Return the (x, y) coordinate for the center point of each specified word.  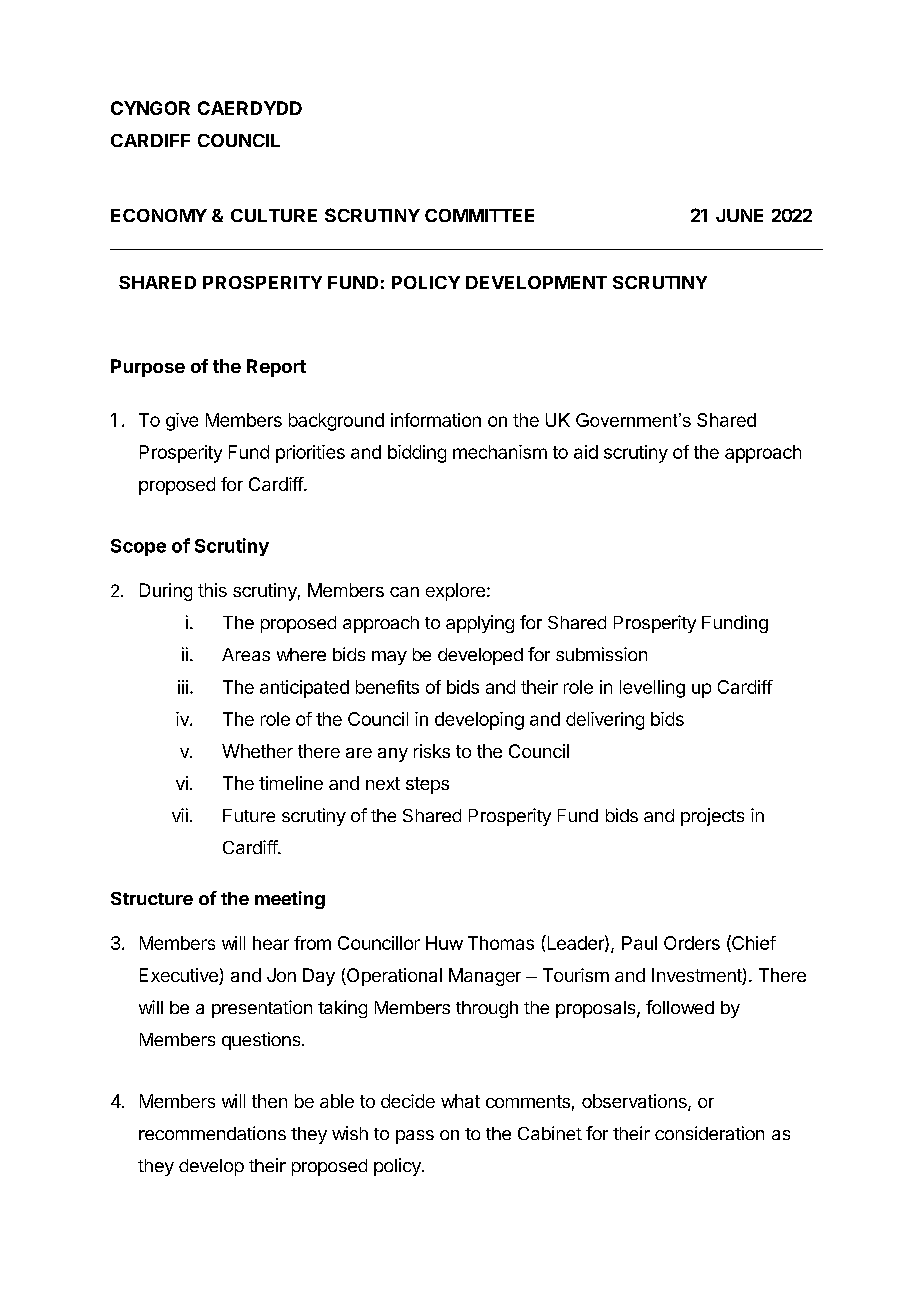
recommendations (212, 1133)
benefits (387, 687)
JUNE (739, 215)
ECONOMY (159, 215)
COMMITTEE (479, 215)
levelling (652, 689)
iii (183, 687)
